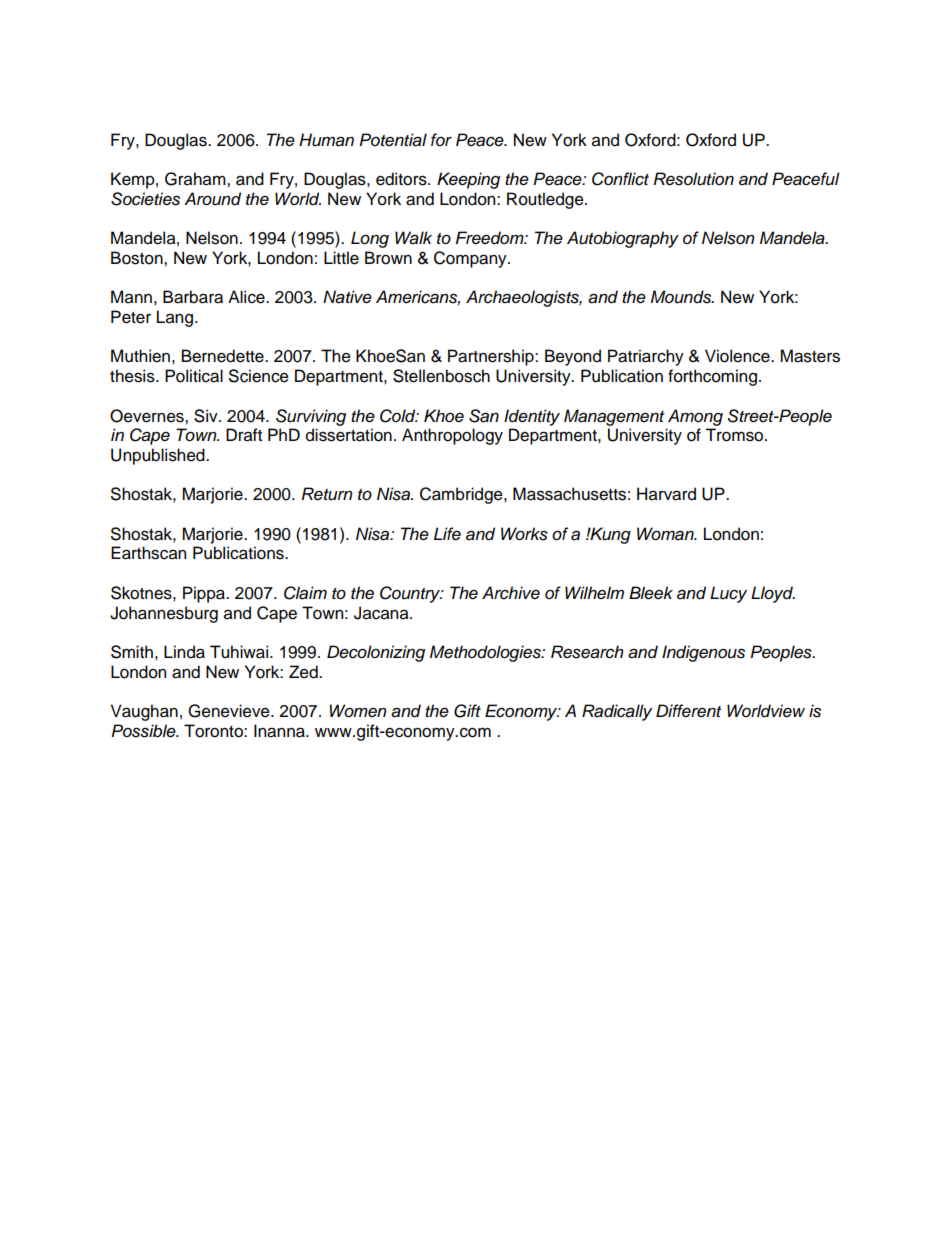 The height and width of the screenshot is (1233, 952). I want to click on Women, so click(358, 711).
